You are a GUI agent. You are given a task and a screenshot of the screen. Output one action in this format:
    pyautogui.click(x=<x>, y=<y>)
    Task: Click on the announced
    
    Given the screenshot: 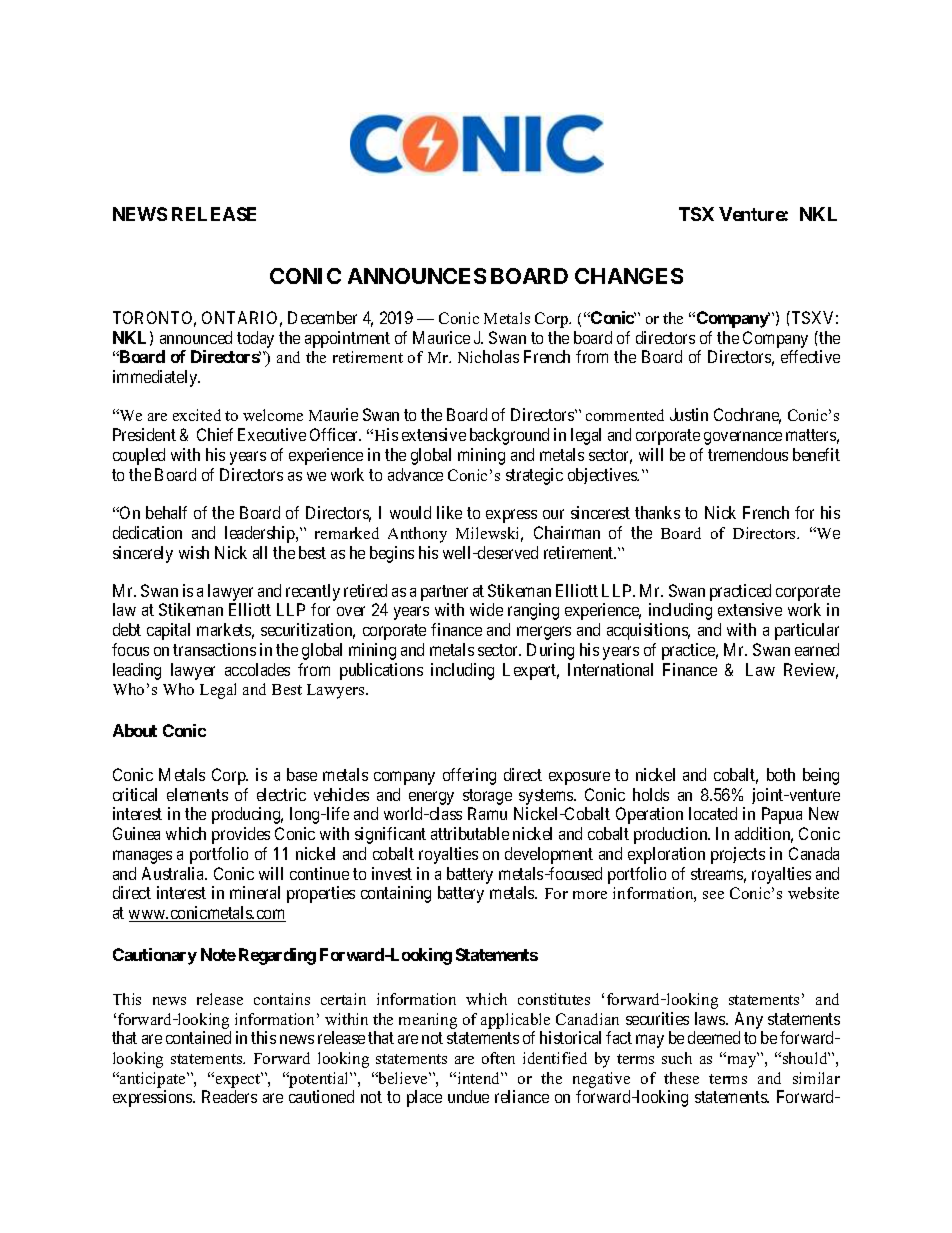 What is the action you would take?
    pyautogui.click(x=196, y=337)
